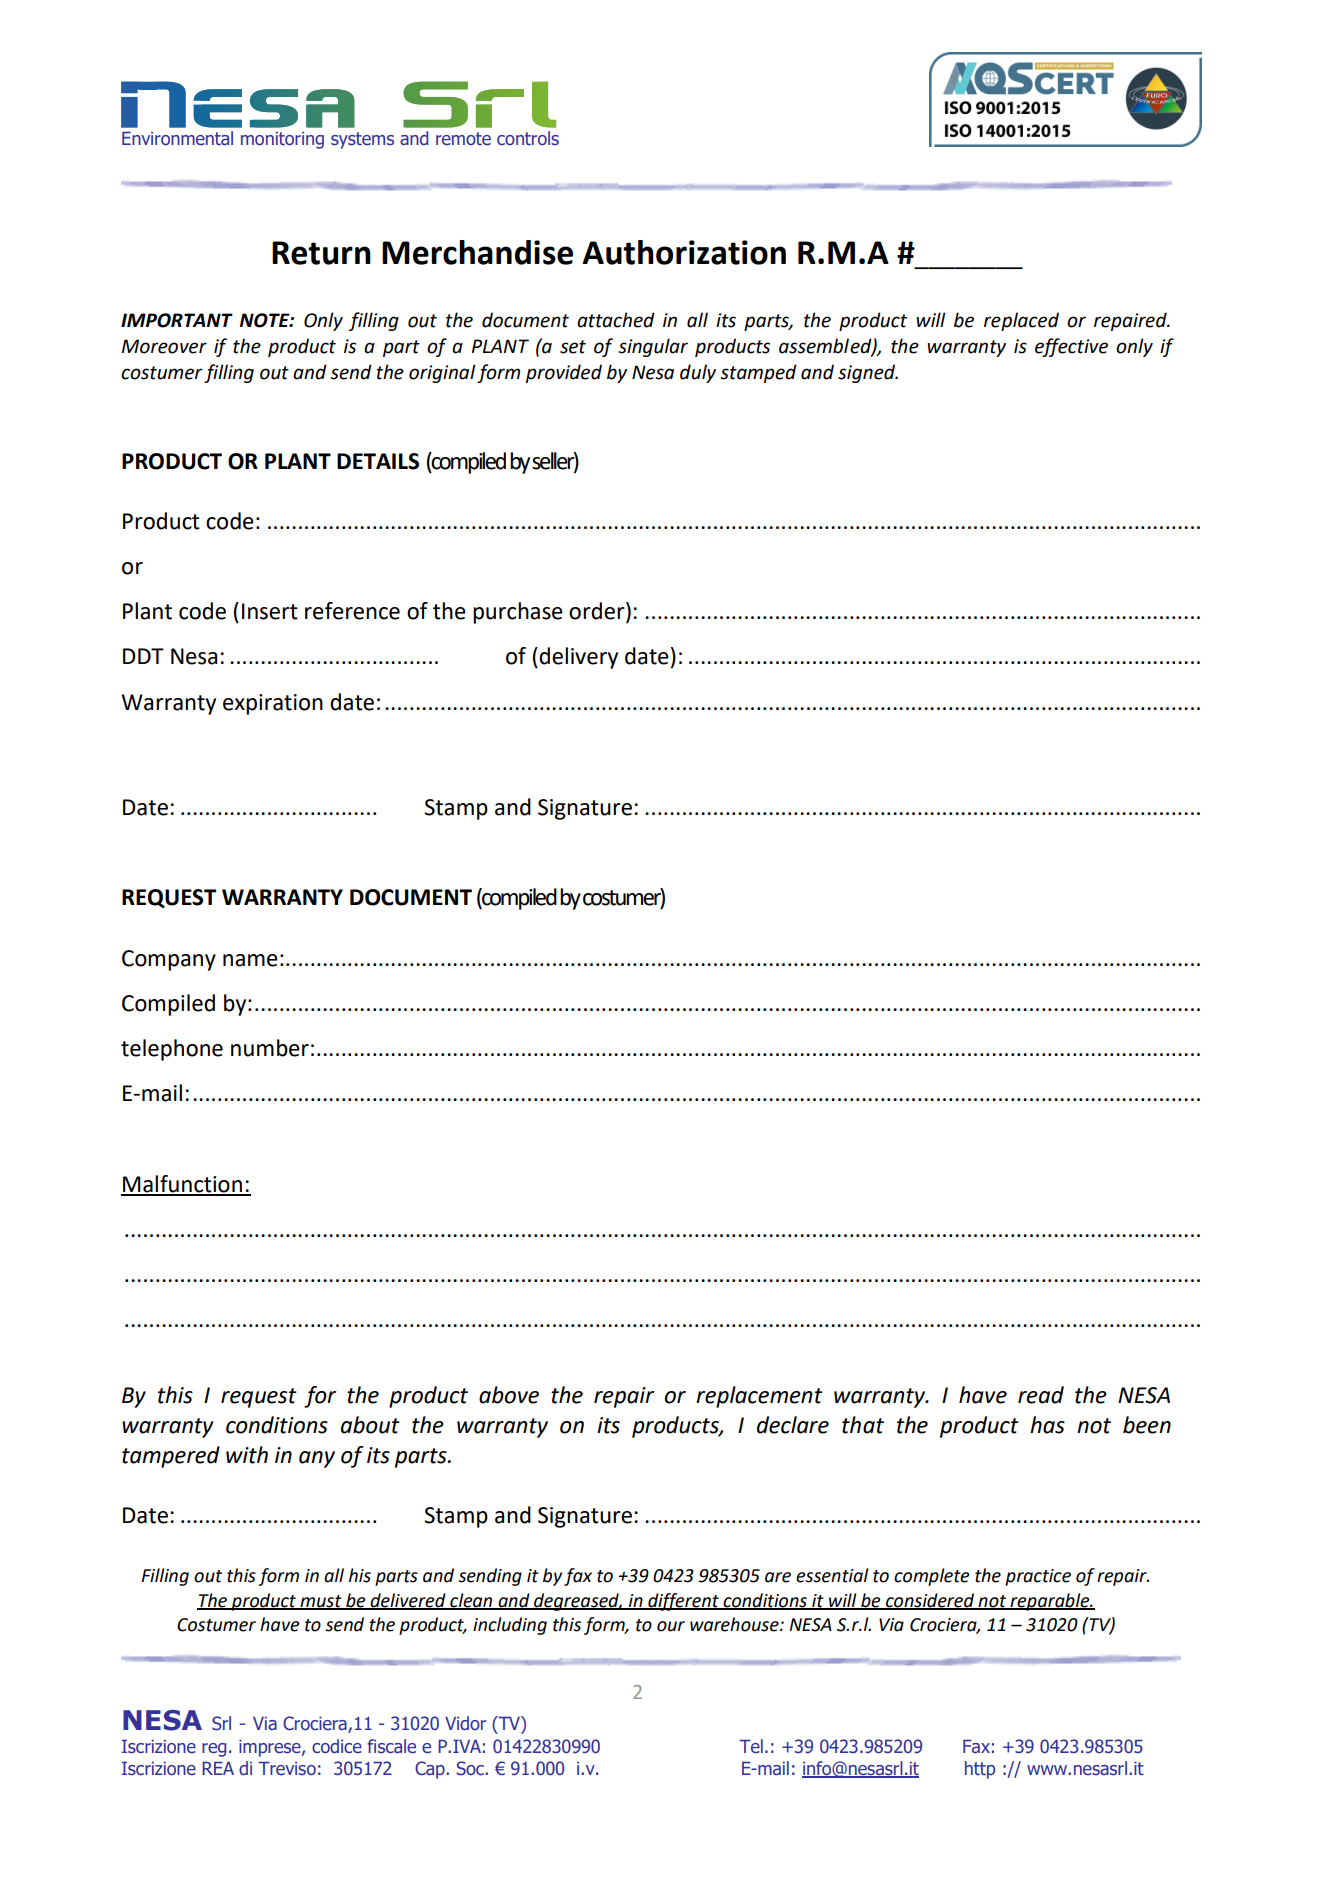 This screenshot has width=1336, height=1889. What do you see at coordinates (578, 658) in the screenshot?
I see `delivery` at bounding box center [578, 658].
